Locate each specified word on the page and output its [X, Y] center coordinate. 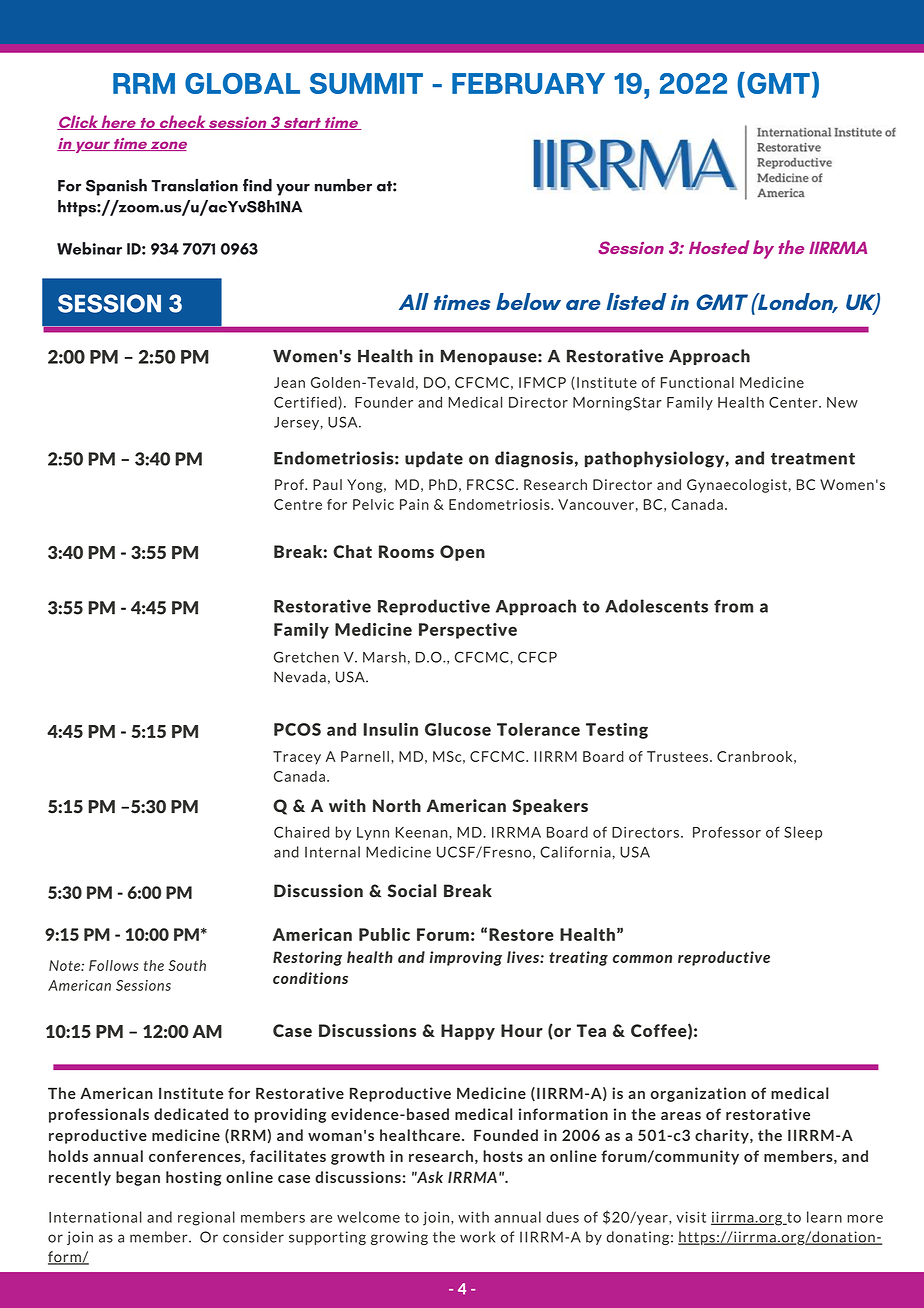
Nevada [300, 677]
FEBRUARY [528, 83]
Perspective [468, 631]
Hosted [719, 247]
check [182, 122]
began [138, 1178]
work [477, 1237]
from [733, 606]
